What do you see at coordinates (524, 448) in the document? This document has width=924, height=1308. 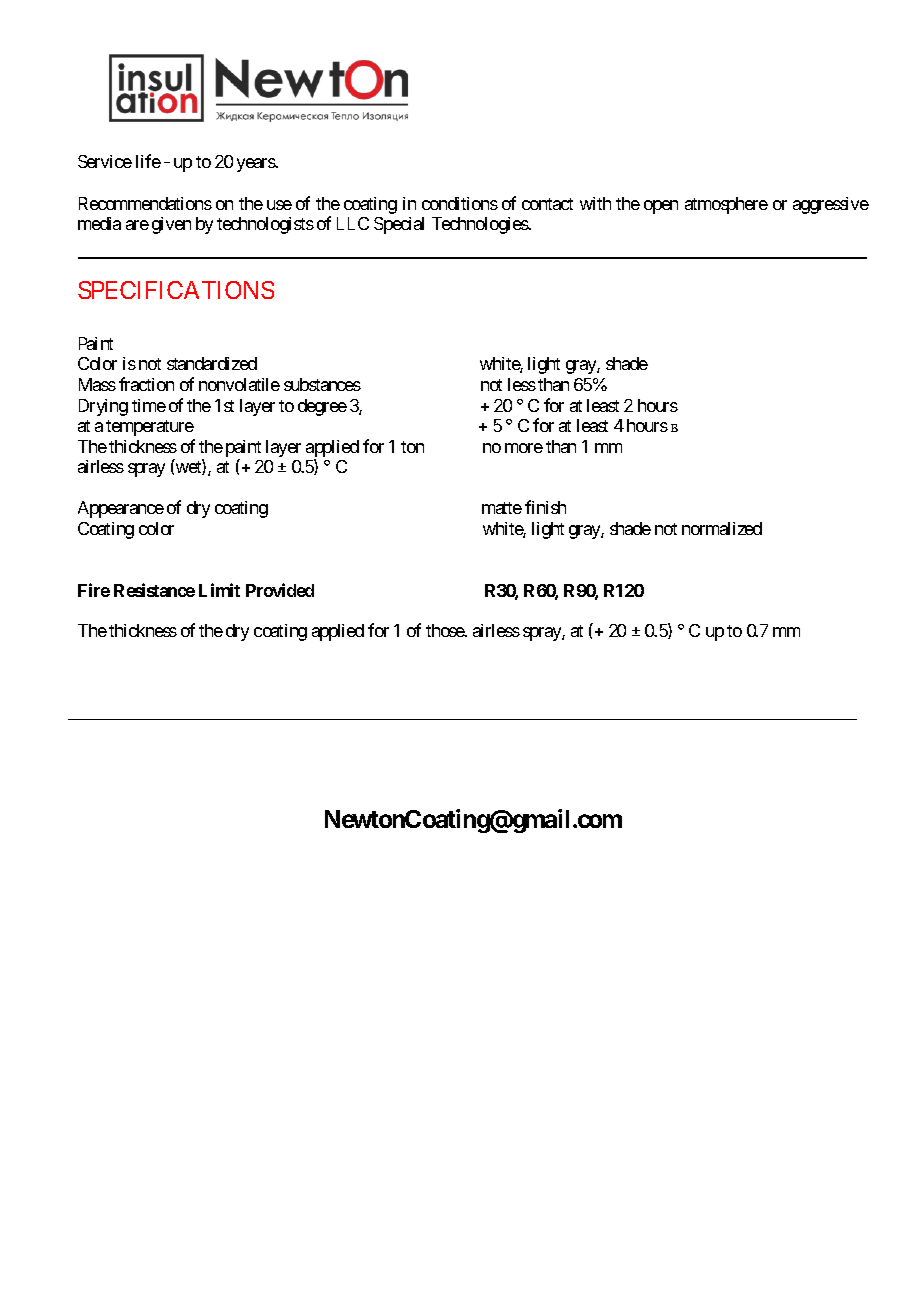 I see `more` at bounding box center [524, 448].
